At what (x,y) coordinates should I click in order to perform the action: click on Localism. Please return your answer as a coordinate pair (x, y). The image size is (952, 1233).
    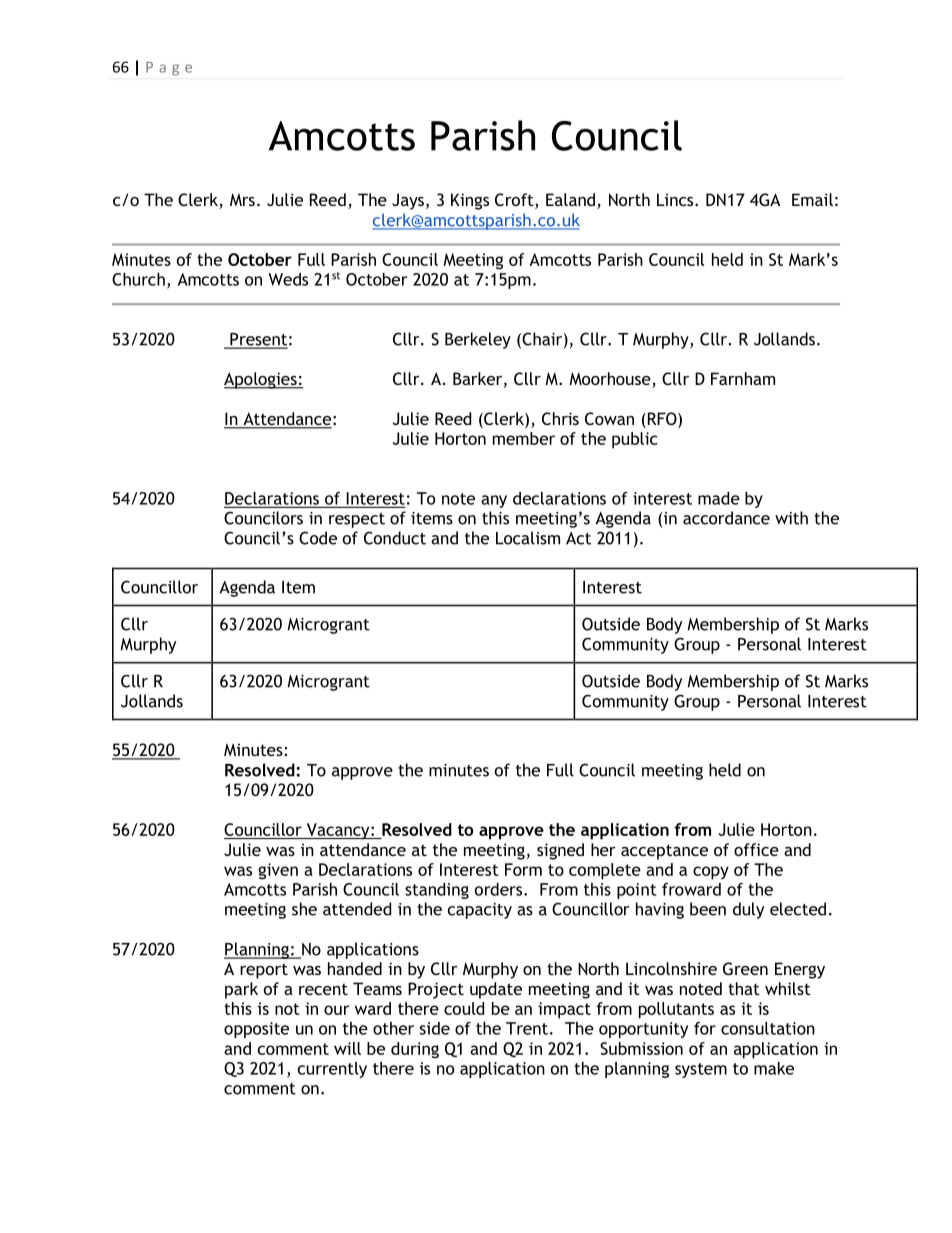
    Looking at the image, I should click on (528, 538).
